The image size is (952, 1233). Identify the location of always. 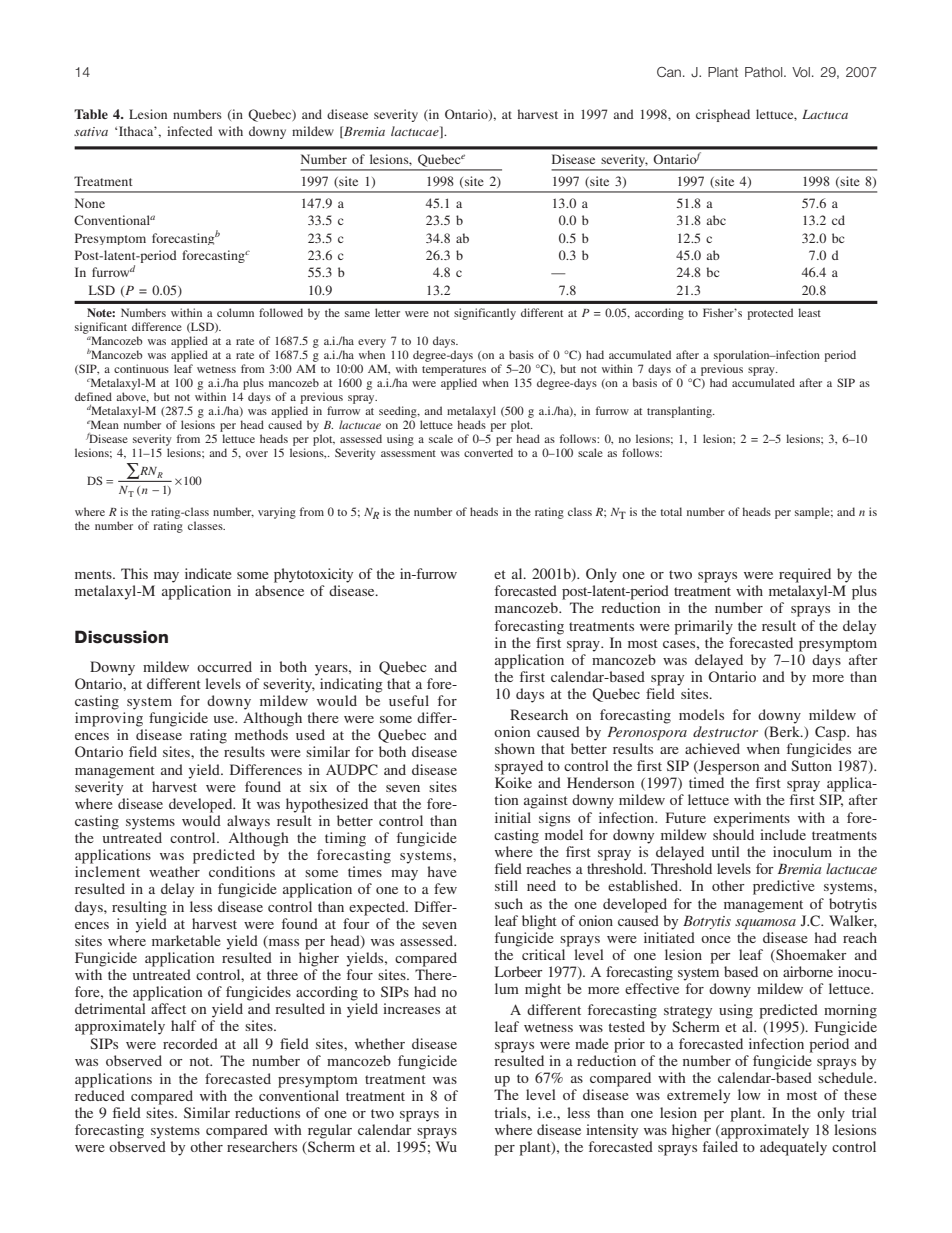
(248, 822).
